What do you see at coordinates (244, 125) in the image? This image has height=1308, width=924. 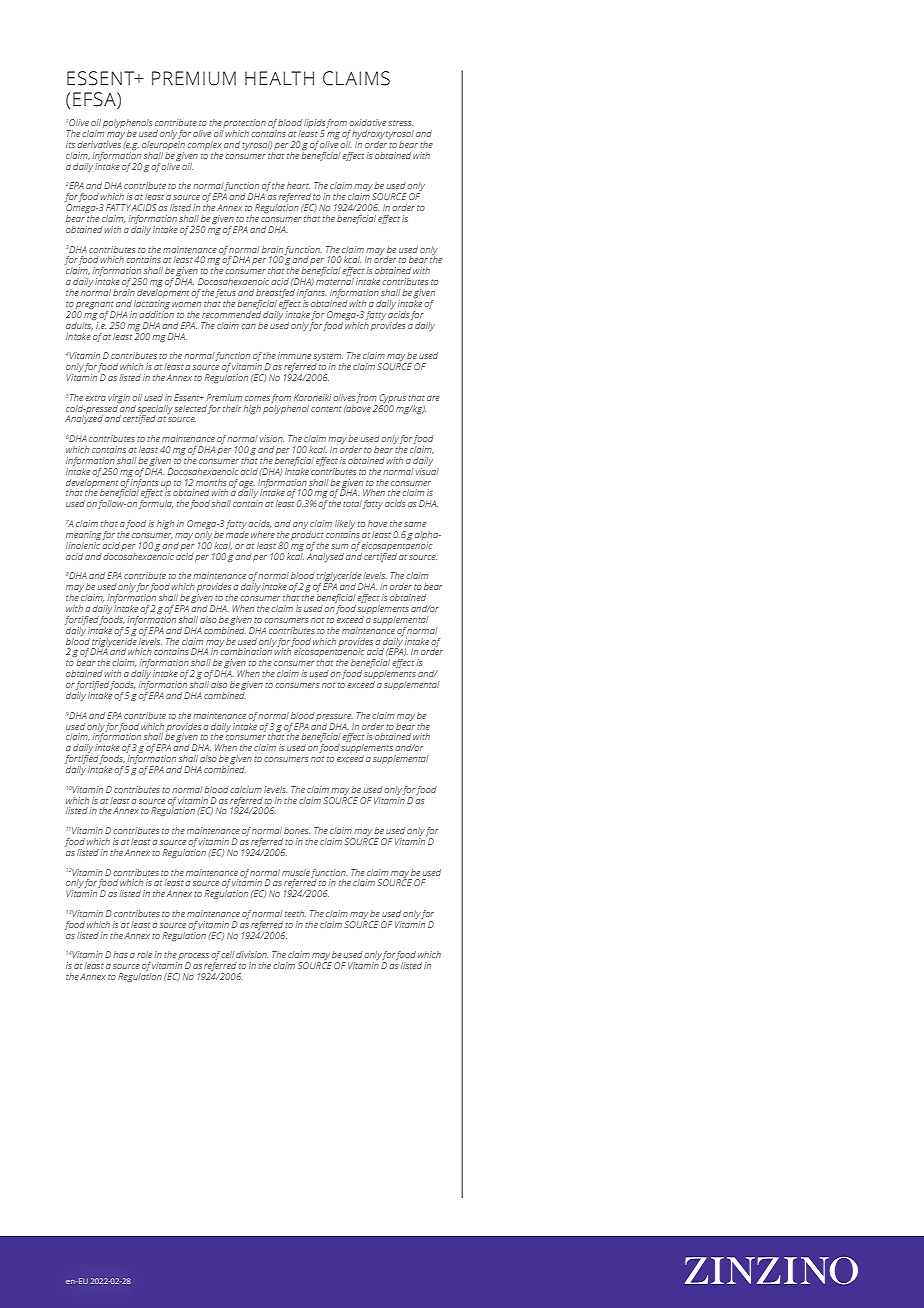 I see `protection` at bounding box center [244, 125].
